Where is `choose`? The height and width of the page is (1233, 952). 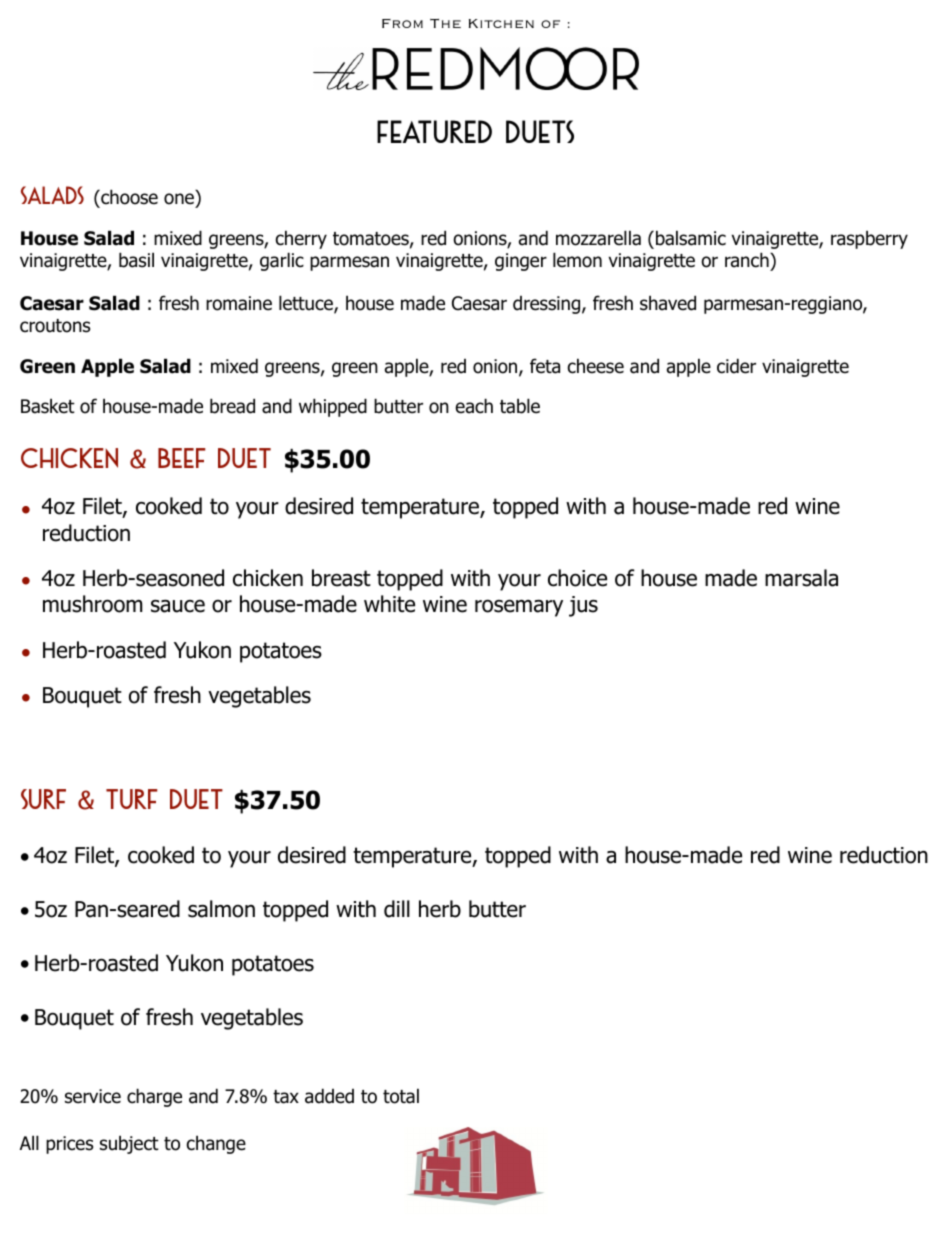
choose is located at coordinates (128, 198).
